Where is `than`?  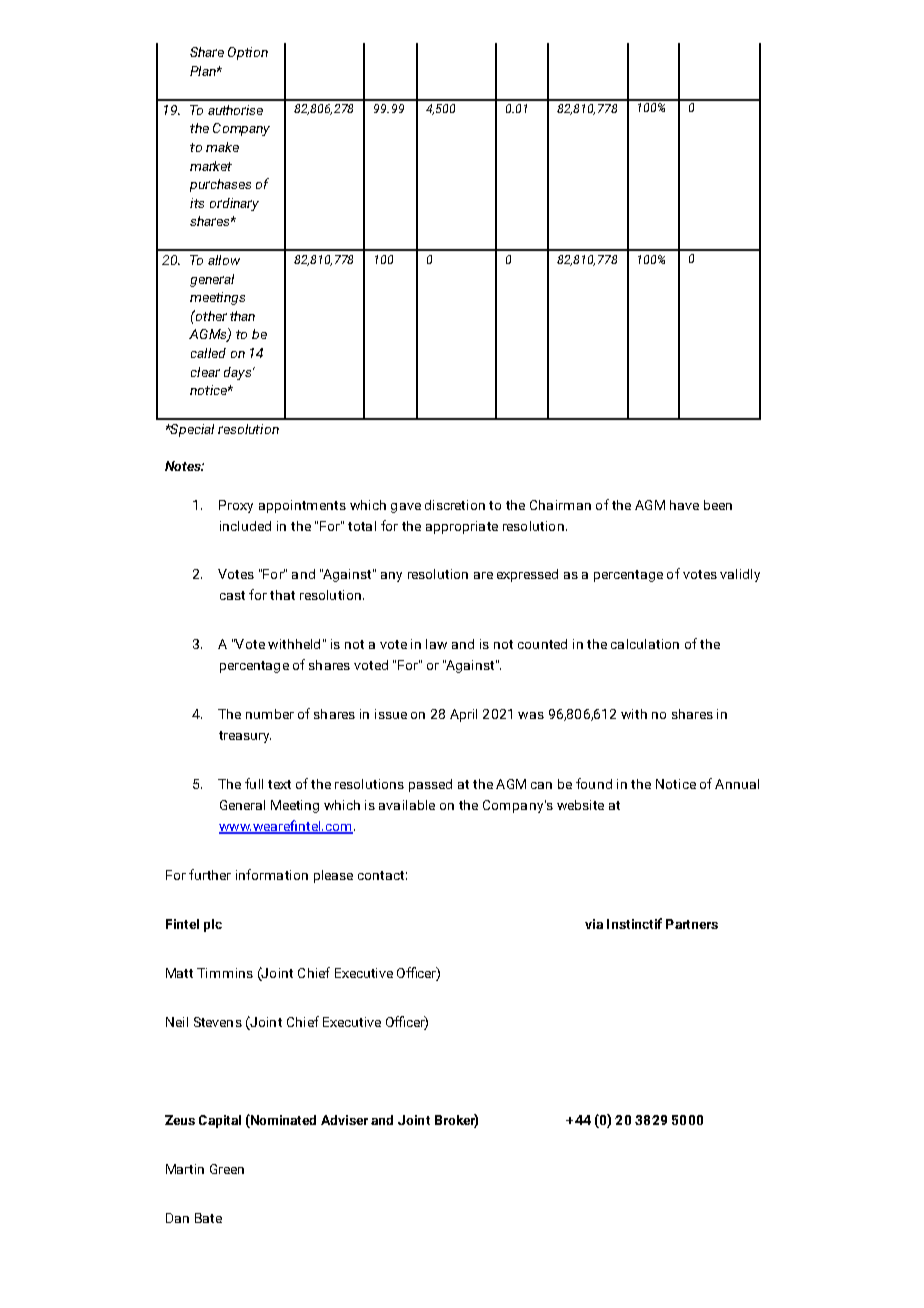
than is located at coordinates (242, 316).
